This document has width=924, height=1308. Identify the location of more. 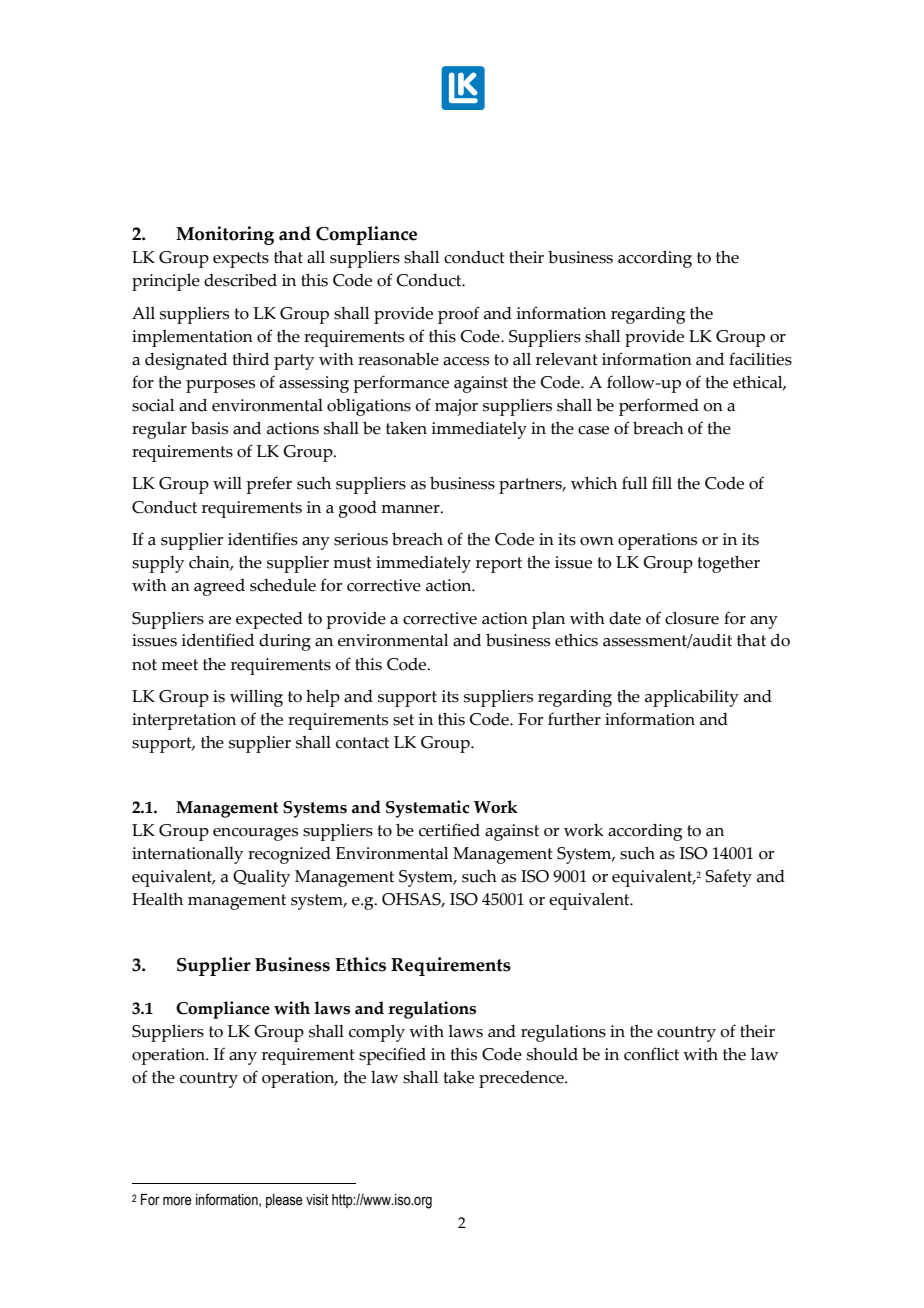
(177, 1201).
